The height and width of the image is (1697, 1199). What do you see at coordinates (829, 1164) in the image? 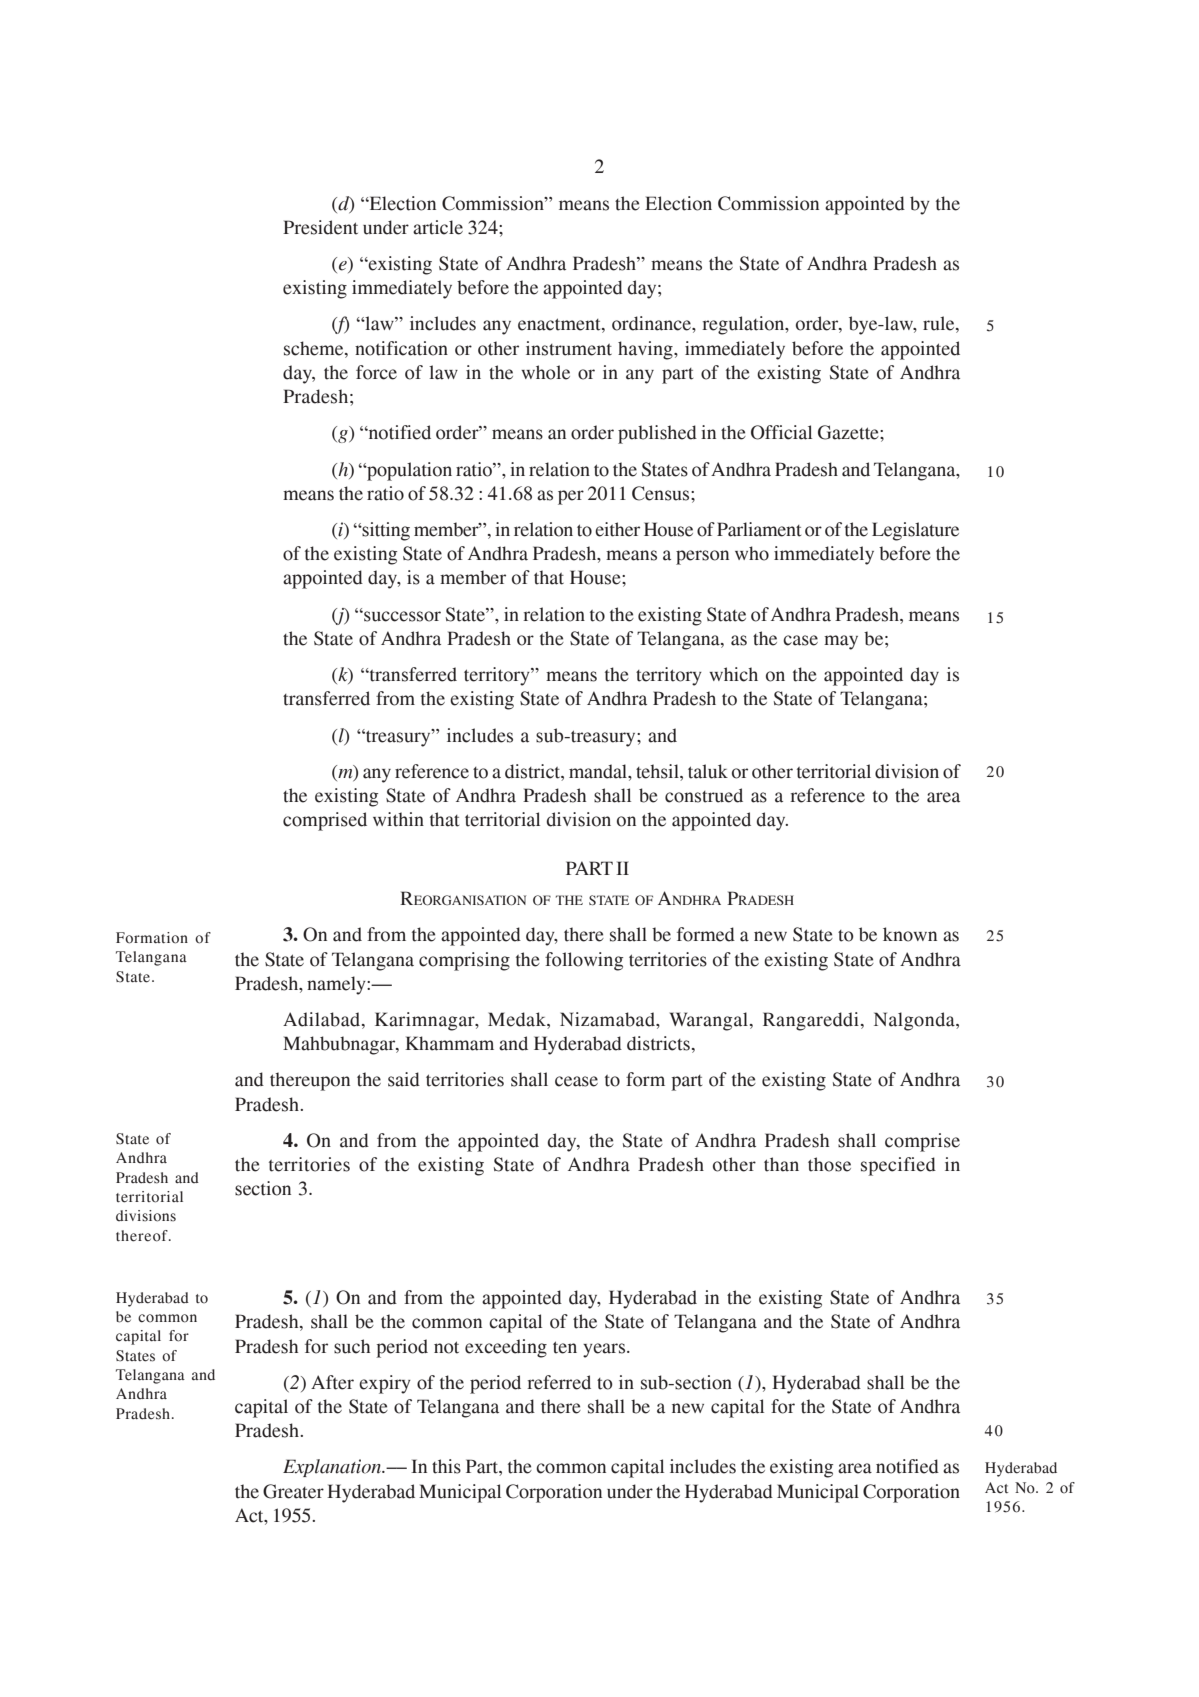
I see `those` at bounding box center [829, 1164].
